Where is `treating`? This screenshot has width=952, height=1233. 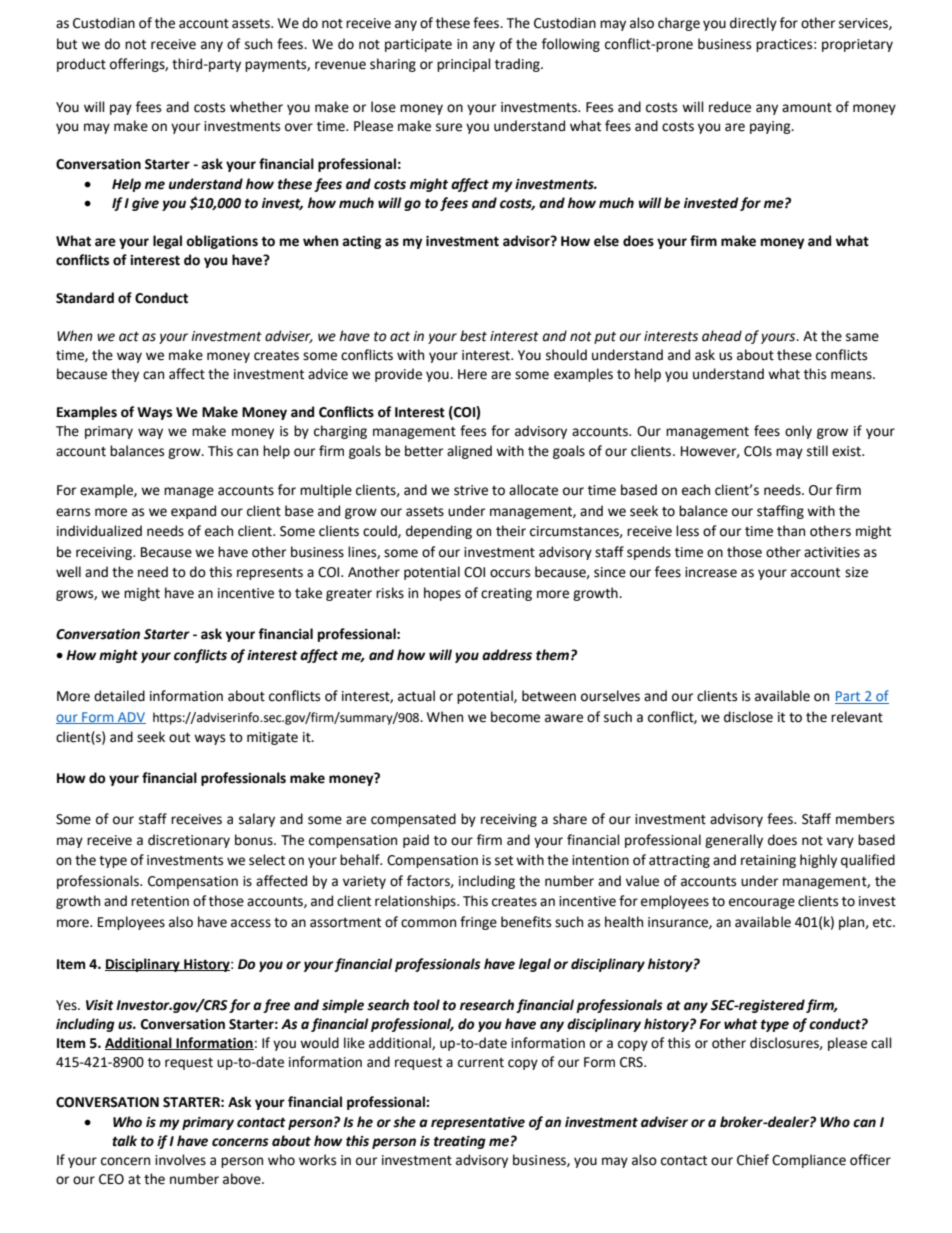 treating is located at coordinates (460, 1142).
